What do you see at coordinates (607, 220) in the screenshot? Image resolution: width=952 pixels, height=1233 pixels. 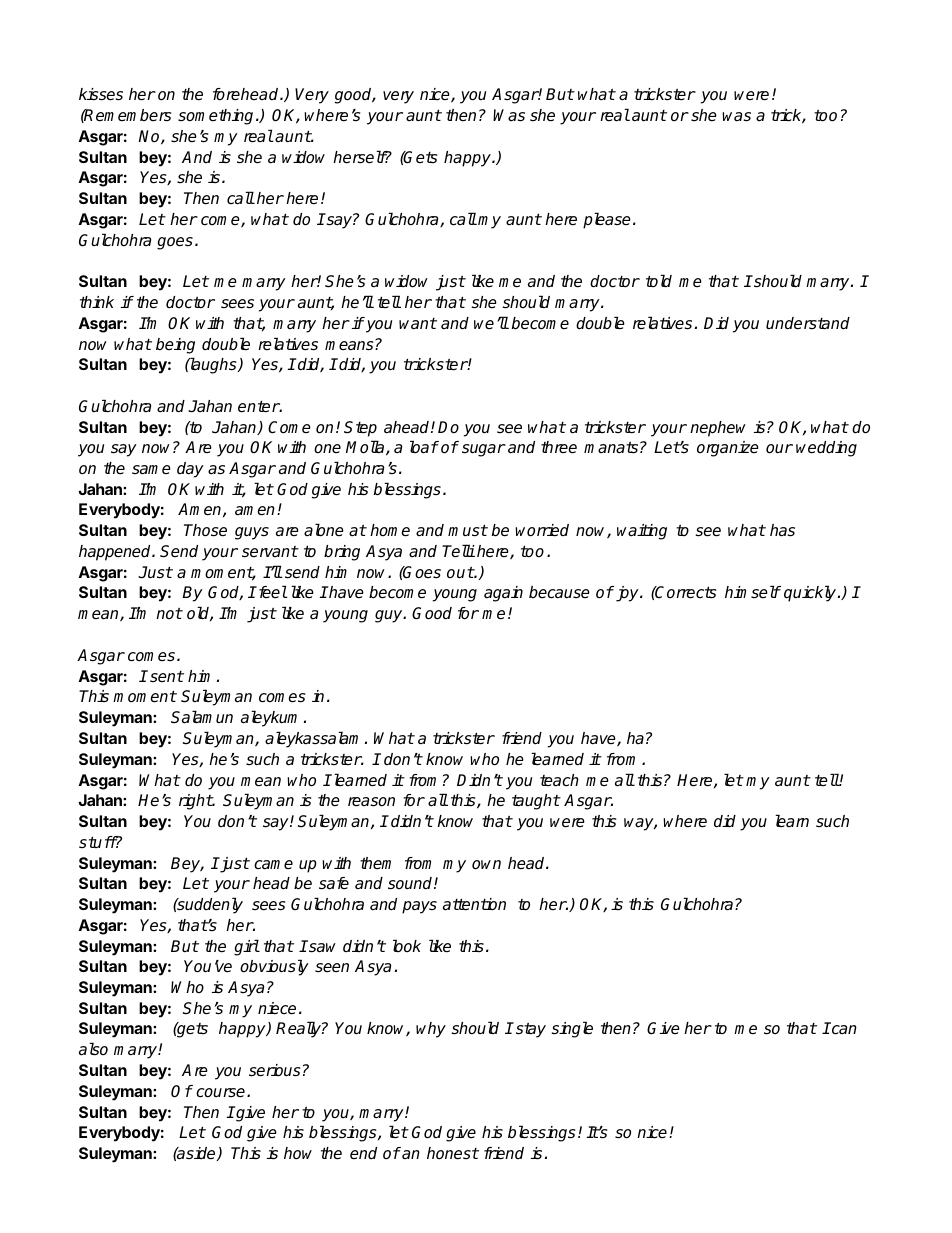 I see `please` at bounding box center [607, 220].
